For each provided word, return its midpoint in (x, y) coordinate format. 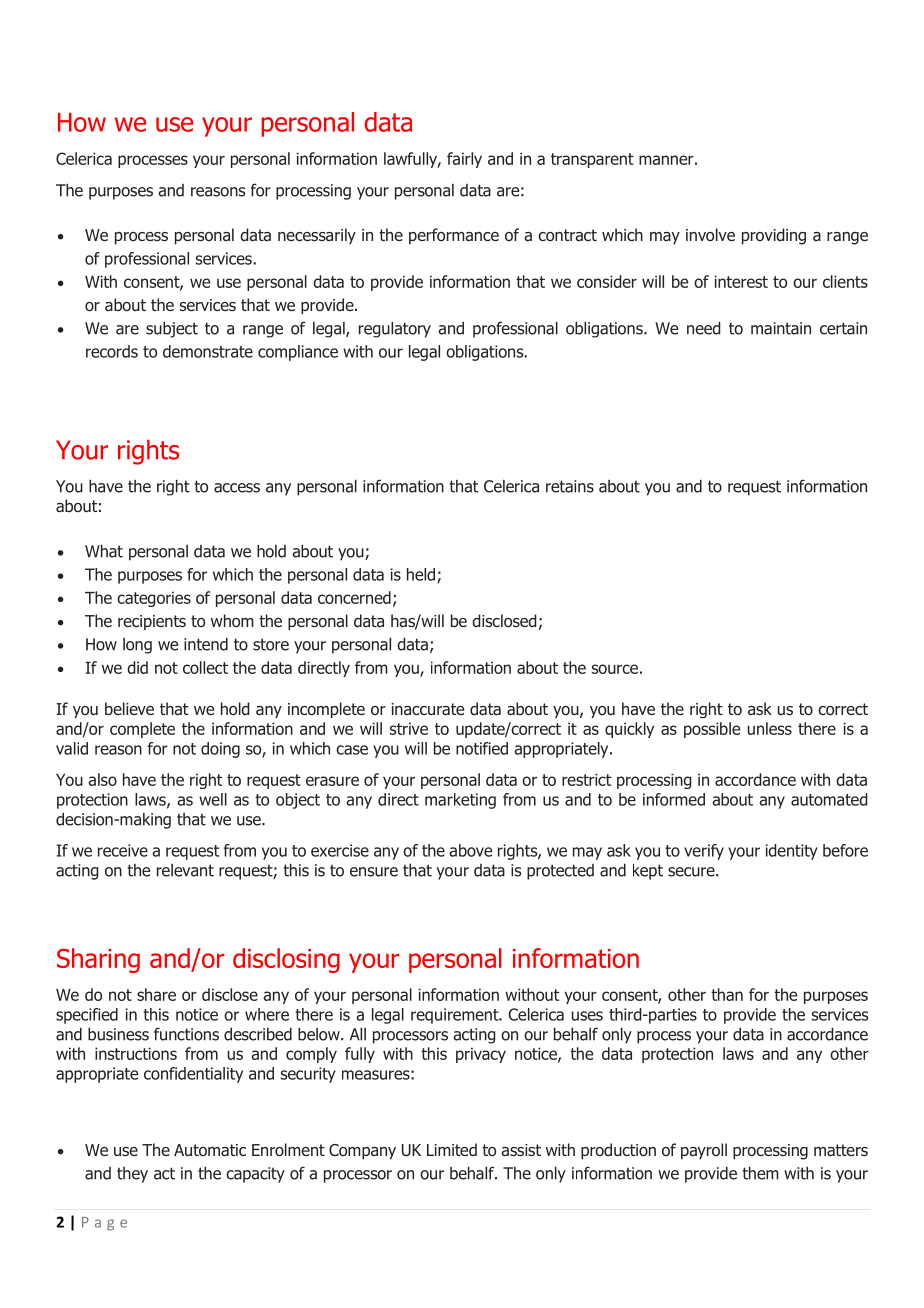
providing (774, 236)
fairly (464, 160)
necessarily (317, 236)
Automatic (210, 1150)
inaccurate (427, 709)
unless (769, 728)
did (137, 667)
